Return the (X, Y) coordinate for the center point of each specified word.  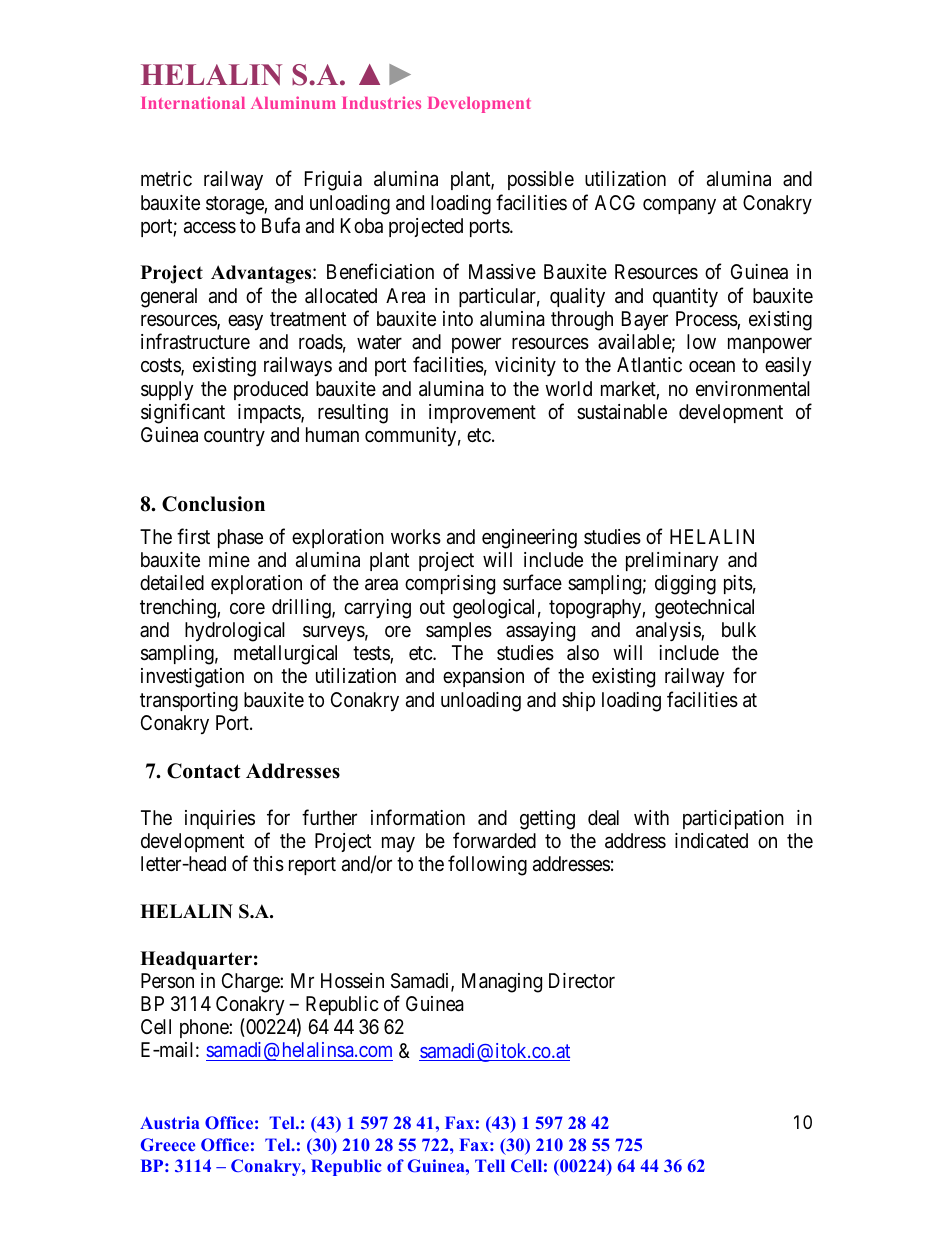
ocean (712, 367)
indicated (711, 840)
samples (459, 631)
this (268, 864)
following (487, 866)
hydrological (235, 632)
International (193, 102)
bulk (739, 629)
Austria (169, 1122)
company (679, 206)
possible (541, 180)
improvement (482, 413)
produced (271, 390)
